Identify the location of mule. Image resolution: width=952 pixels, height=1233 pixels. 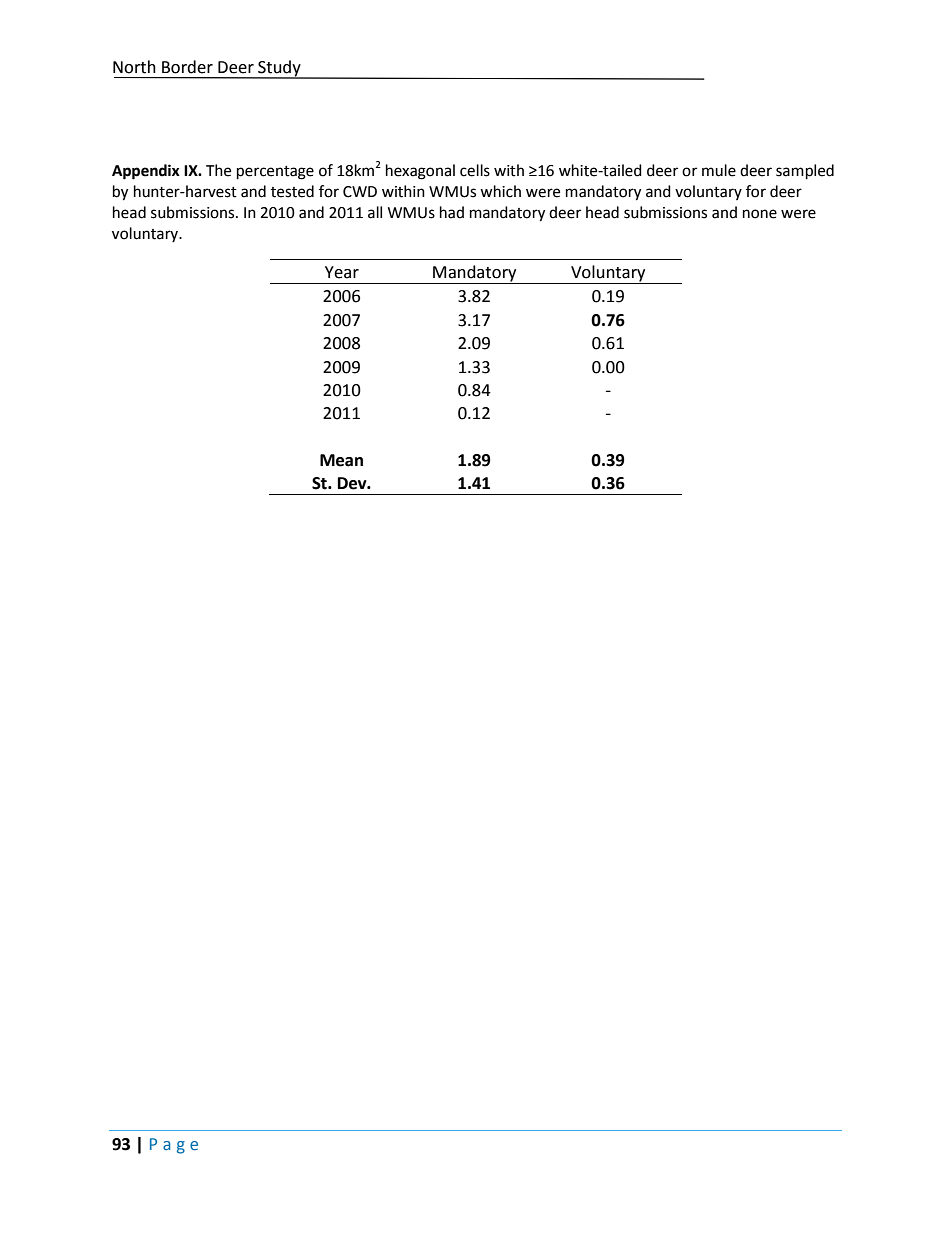
(719, 170).
